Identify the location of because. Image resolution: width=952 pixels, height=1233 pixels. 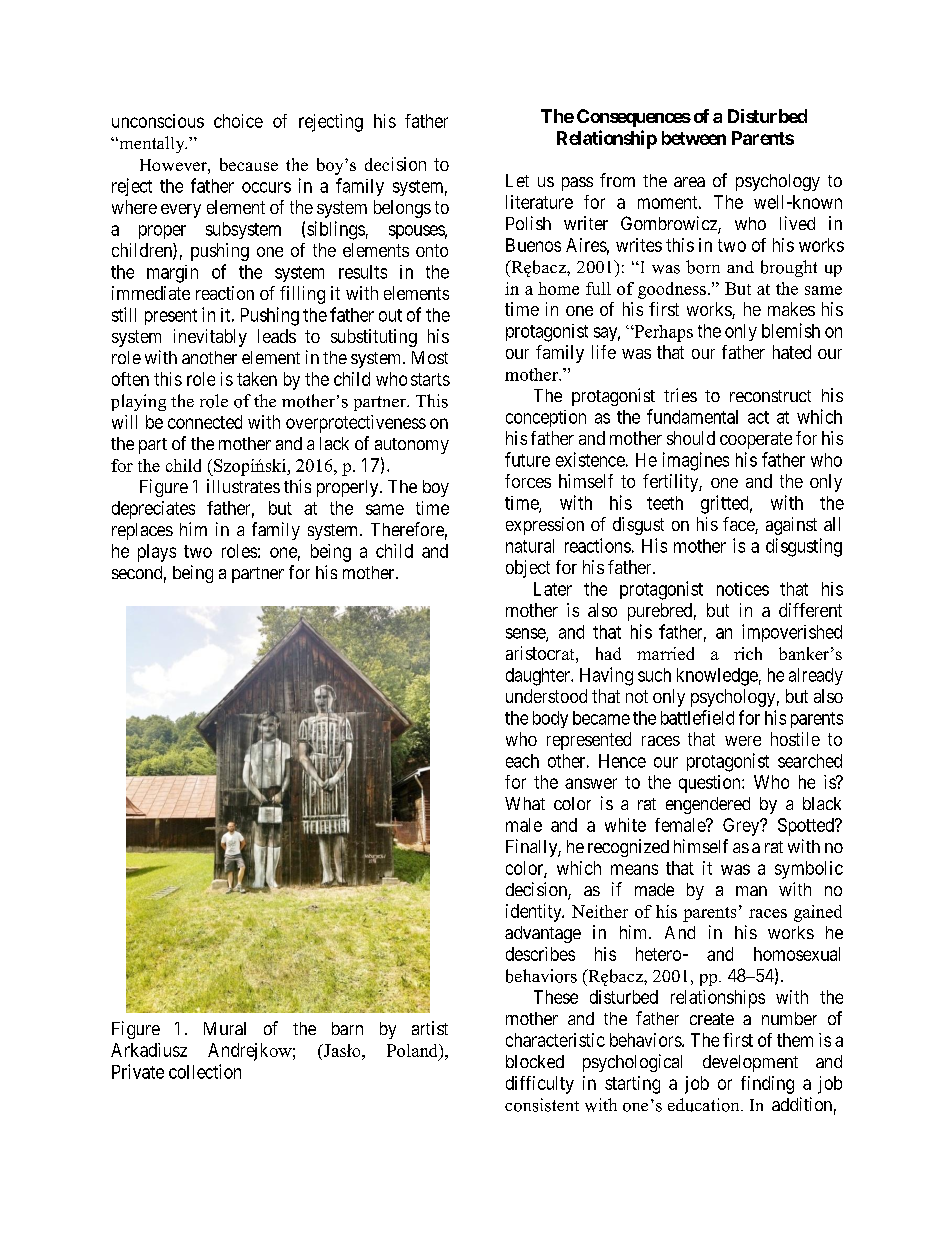
(249, 164).
